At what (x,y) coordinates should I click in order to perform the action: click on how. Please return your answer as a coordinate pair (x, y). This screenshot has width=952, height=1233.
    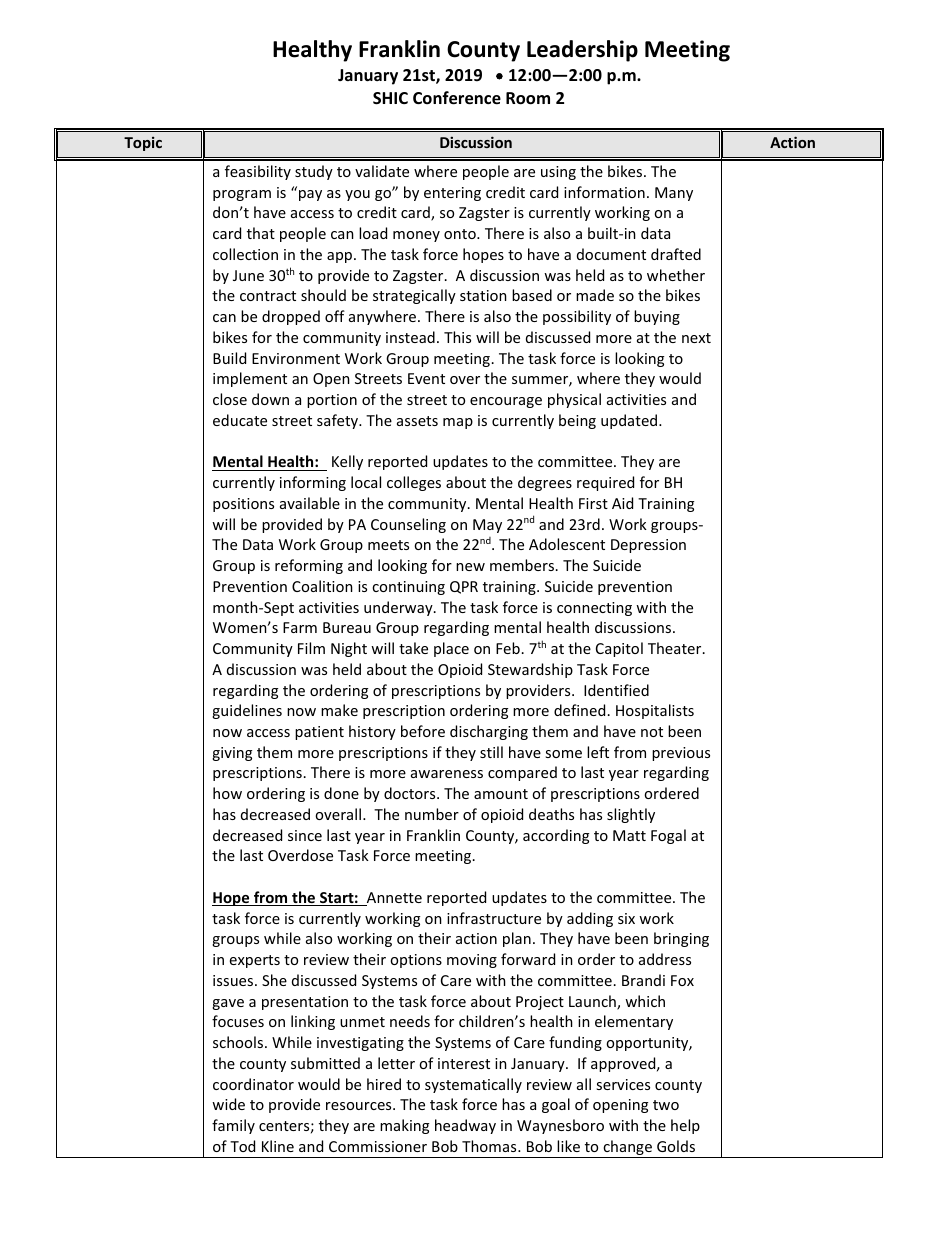
    Looking at the image, I should click on (227, 793).
